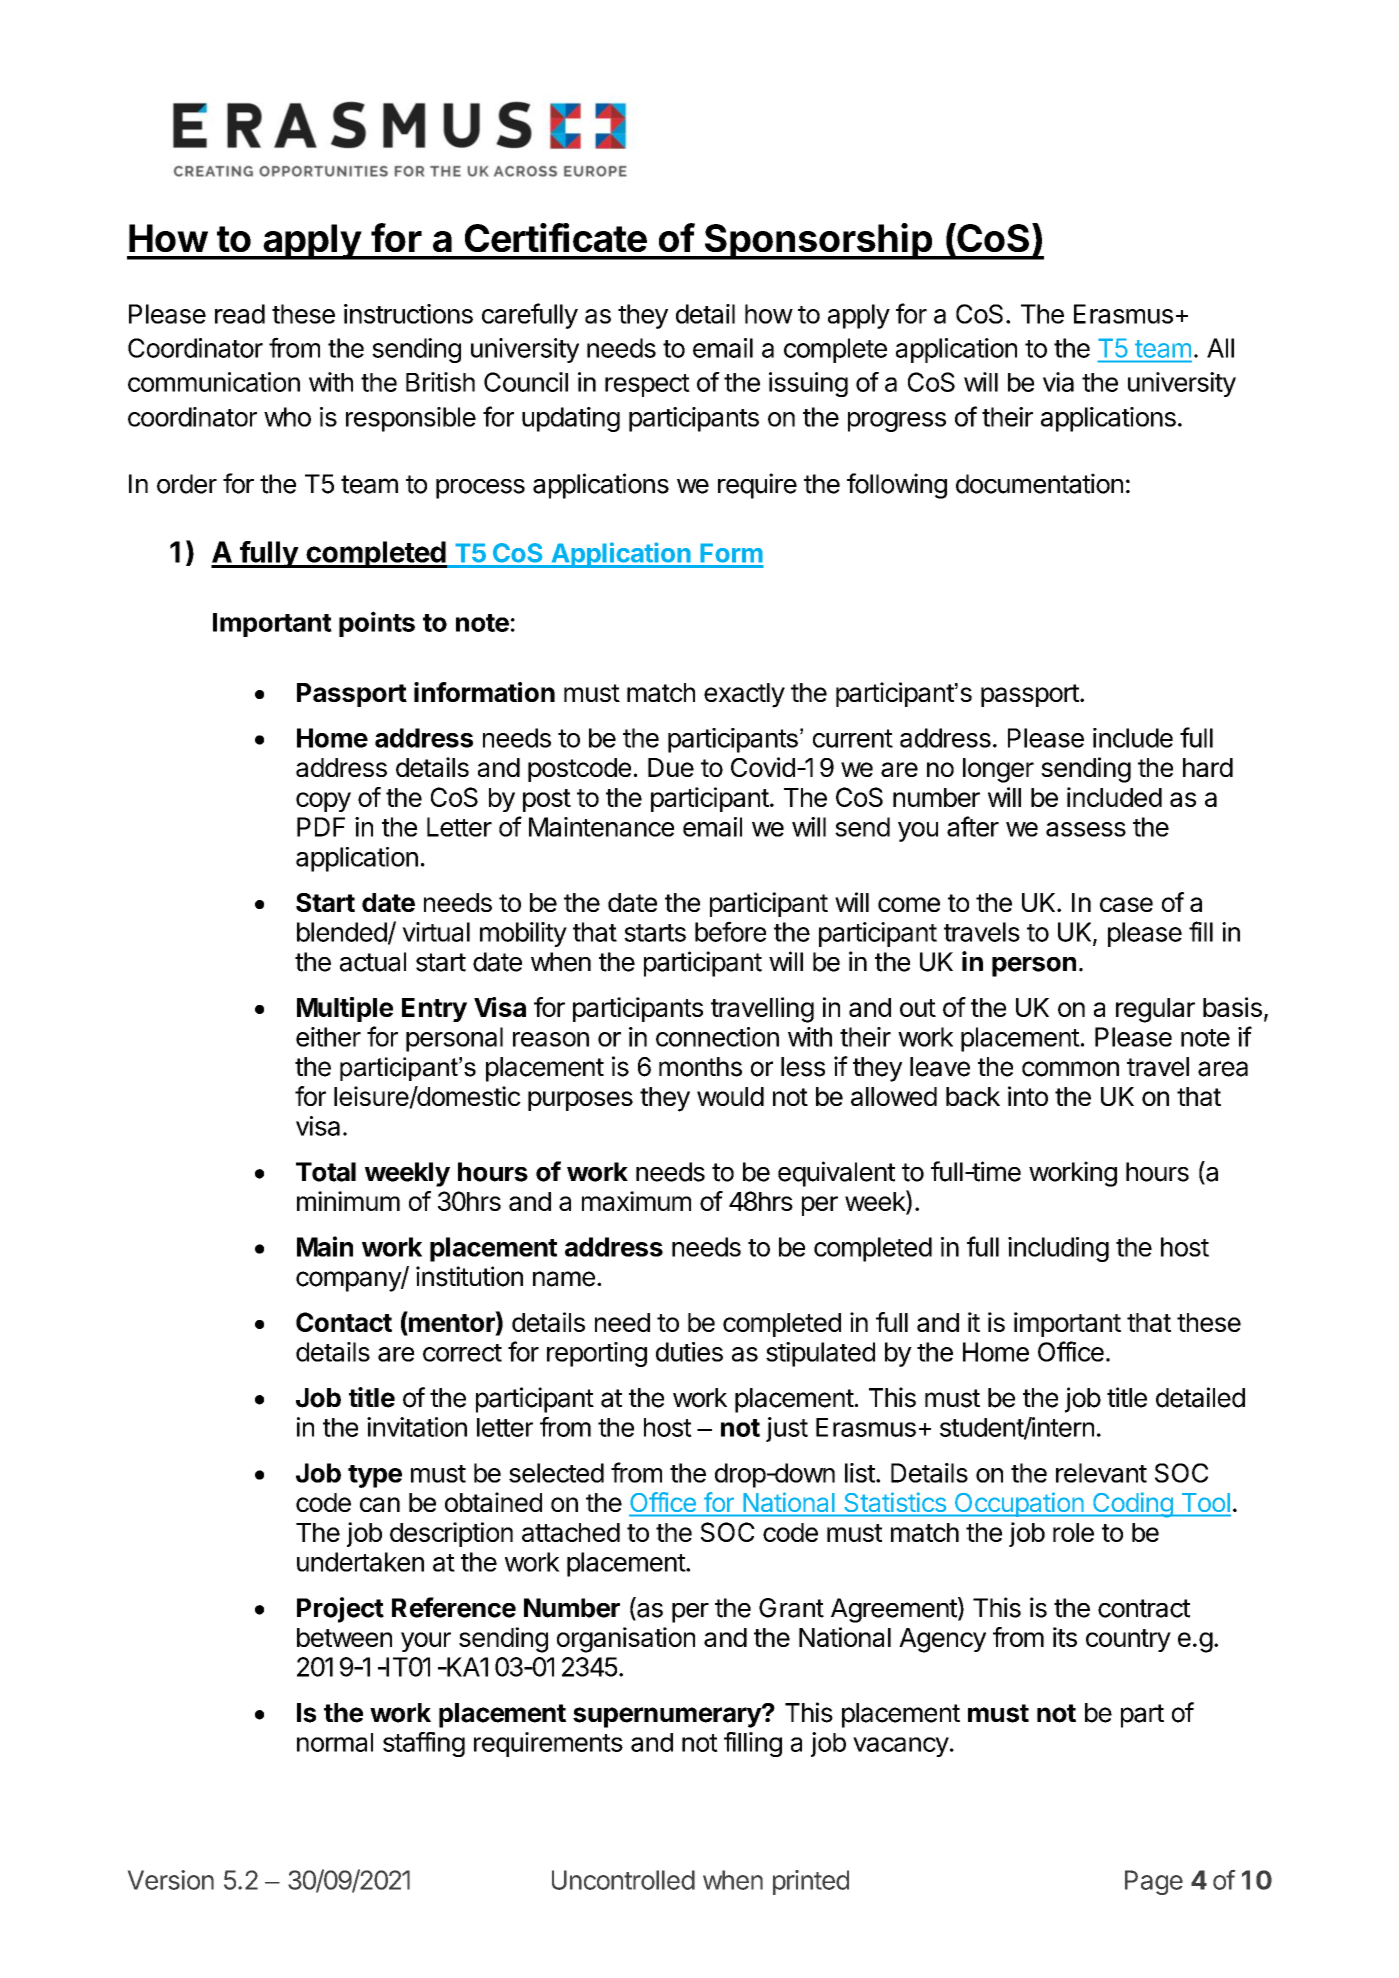  What do you see at coordinates (787, 1429) in the screenshot?
I see `just` at bounding box center [787, 1429].
